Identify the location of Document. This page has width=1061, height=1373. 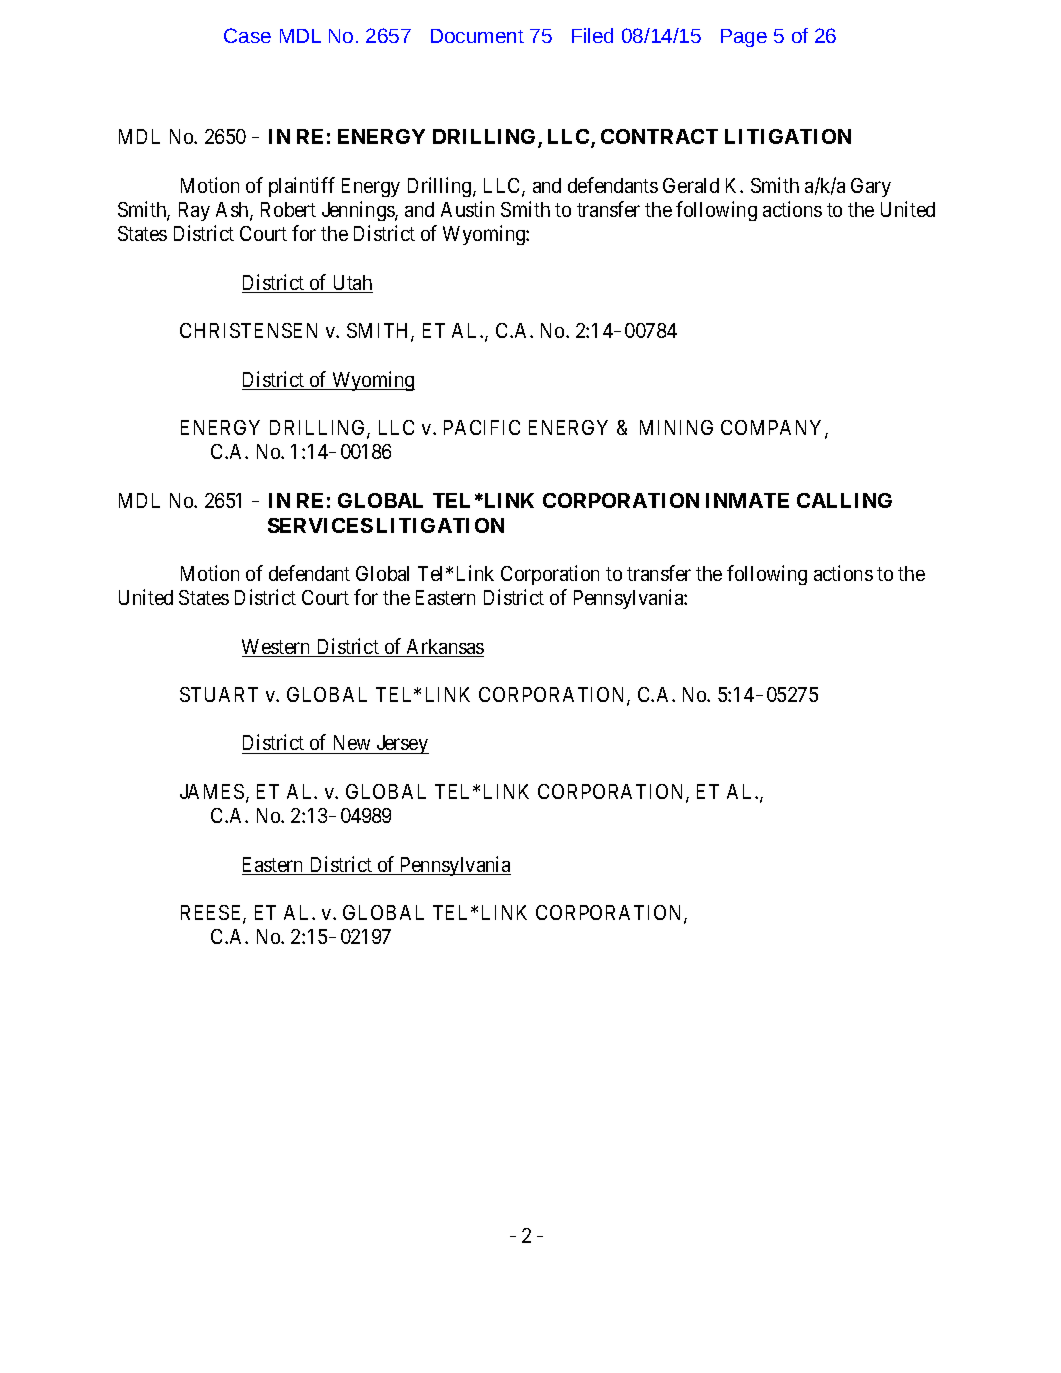
(477, 36).
